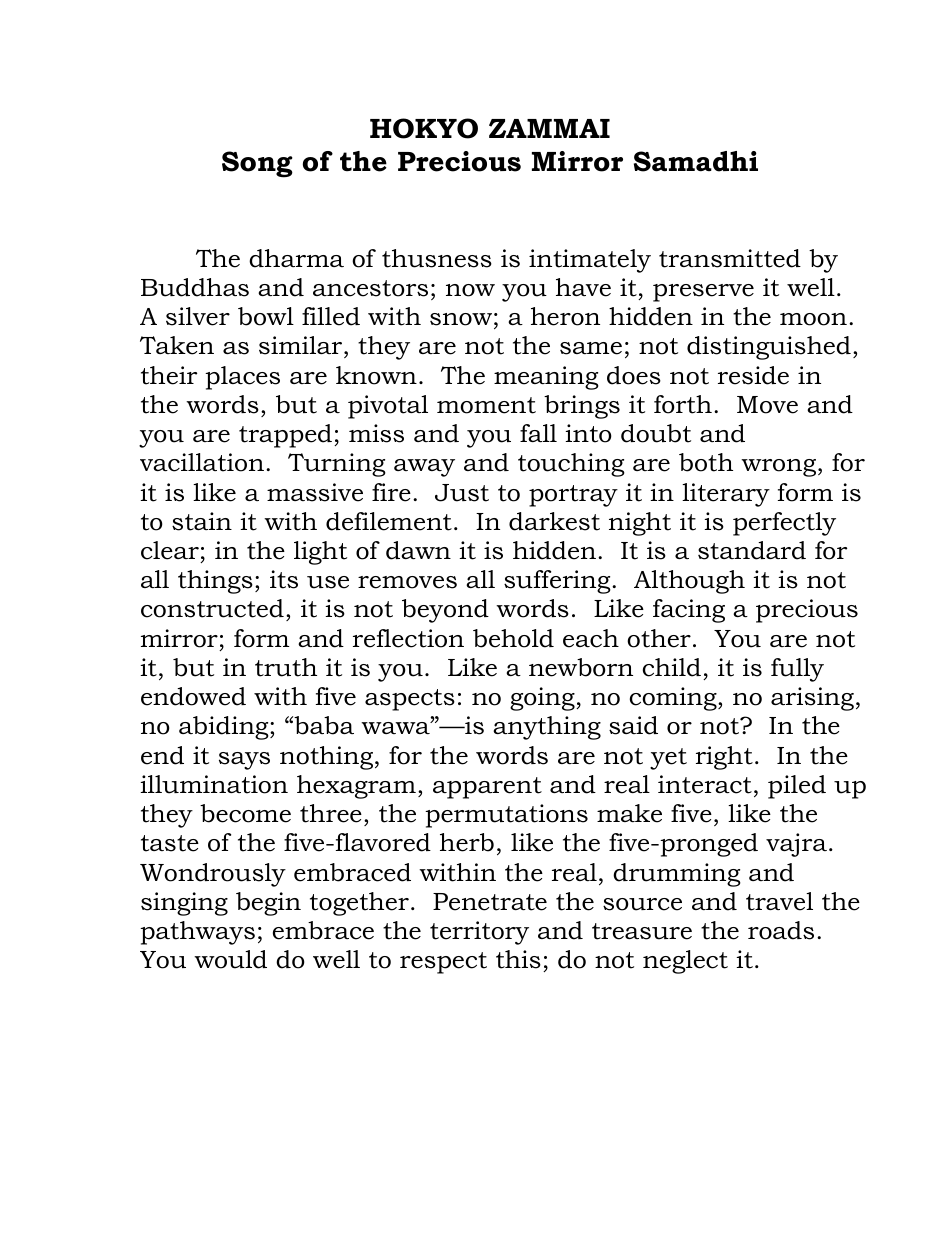 Image resolution: width=952 pixels, height=1233 pixels. I want to click on heron, so click(565, 316).
